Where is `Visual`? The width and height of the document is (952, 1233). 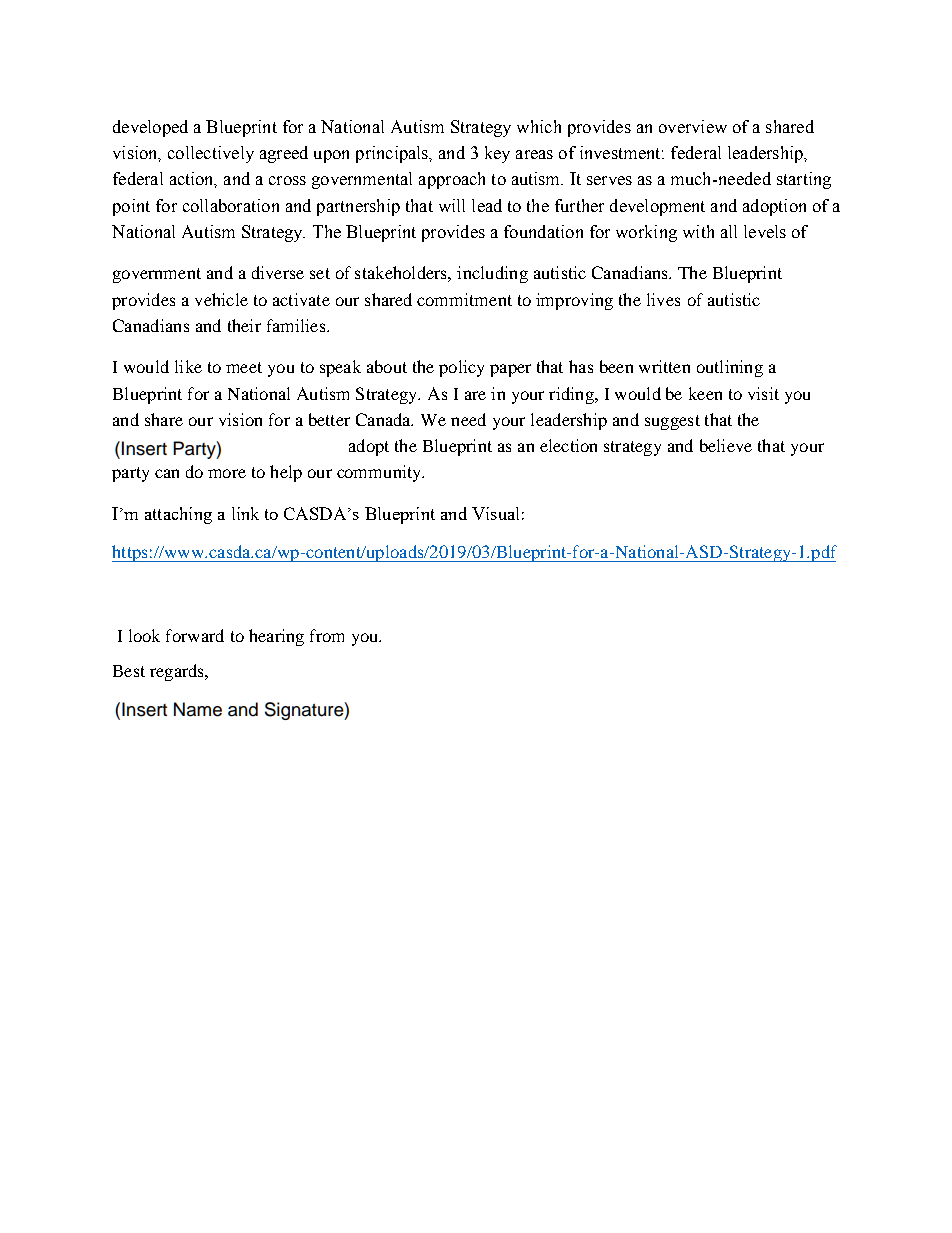
Visual is located at coordinates (495, 513).
